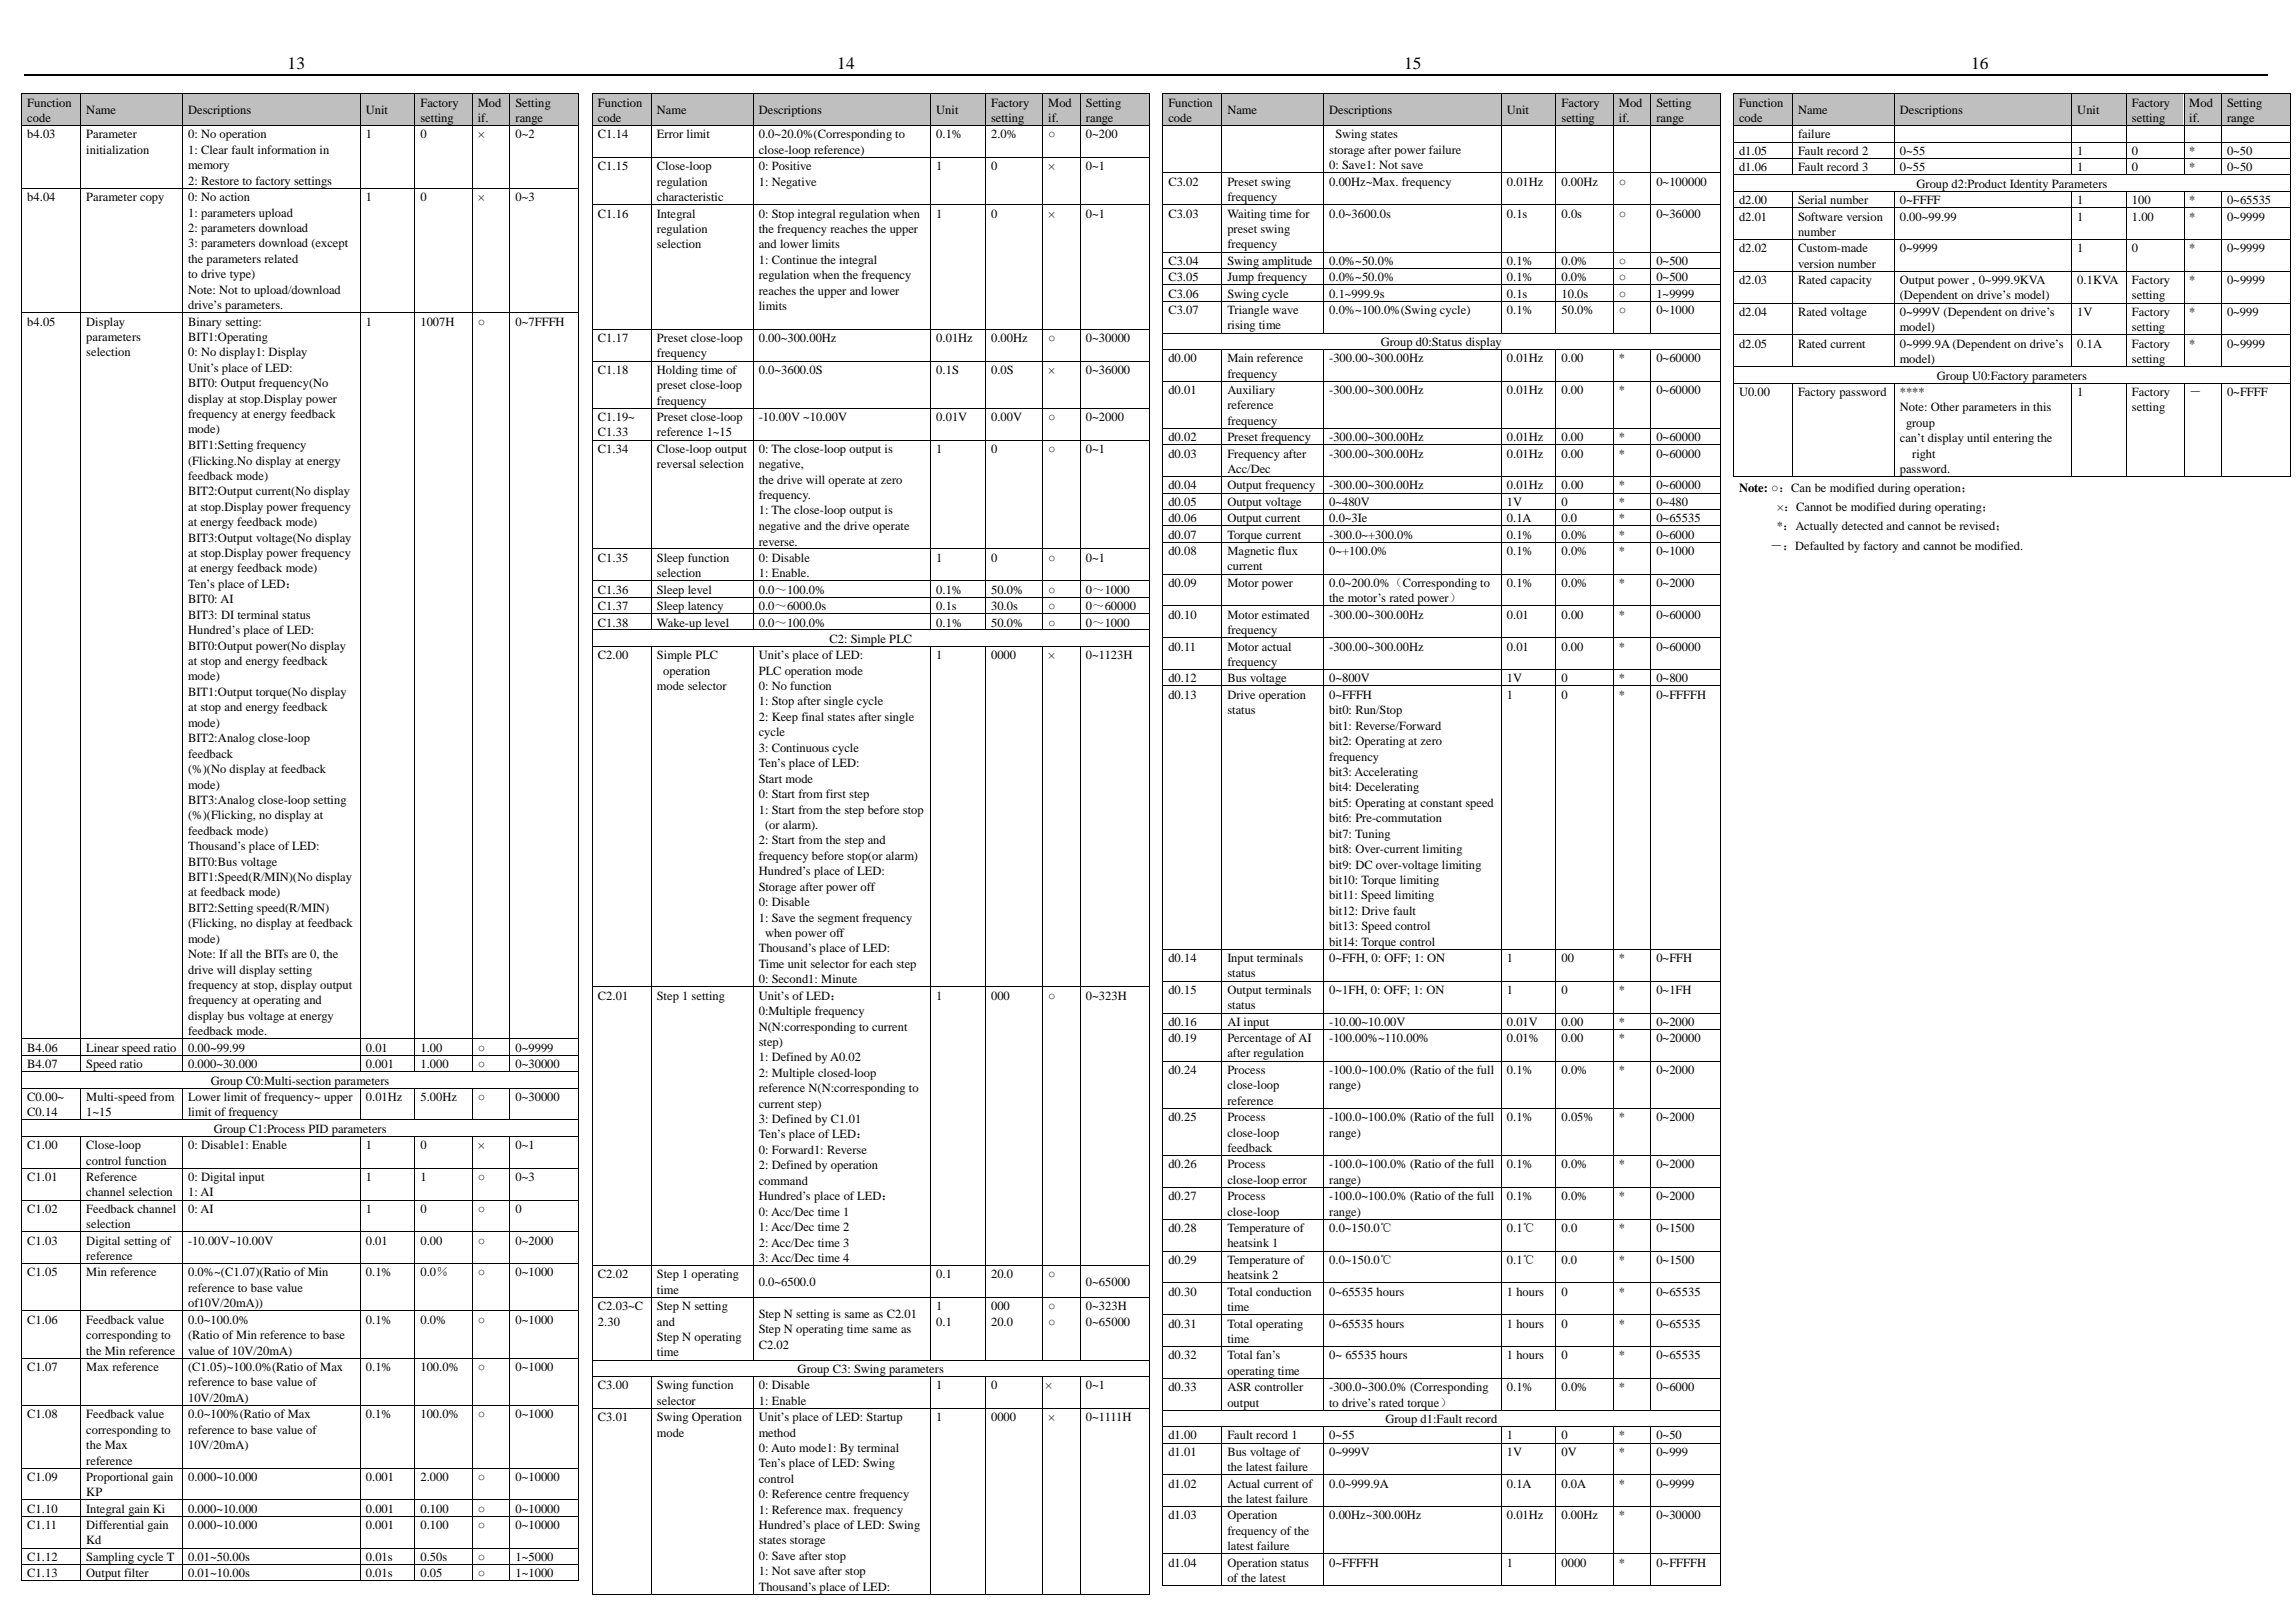 The image size is (2296, 1624). What do you see at coordinates (1820, 216) in the screenshot?
I see `Software` at bounding box center [1820, 216].
